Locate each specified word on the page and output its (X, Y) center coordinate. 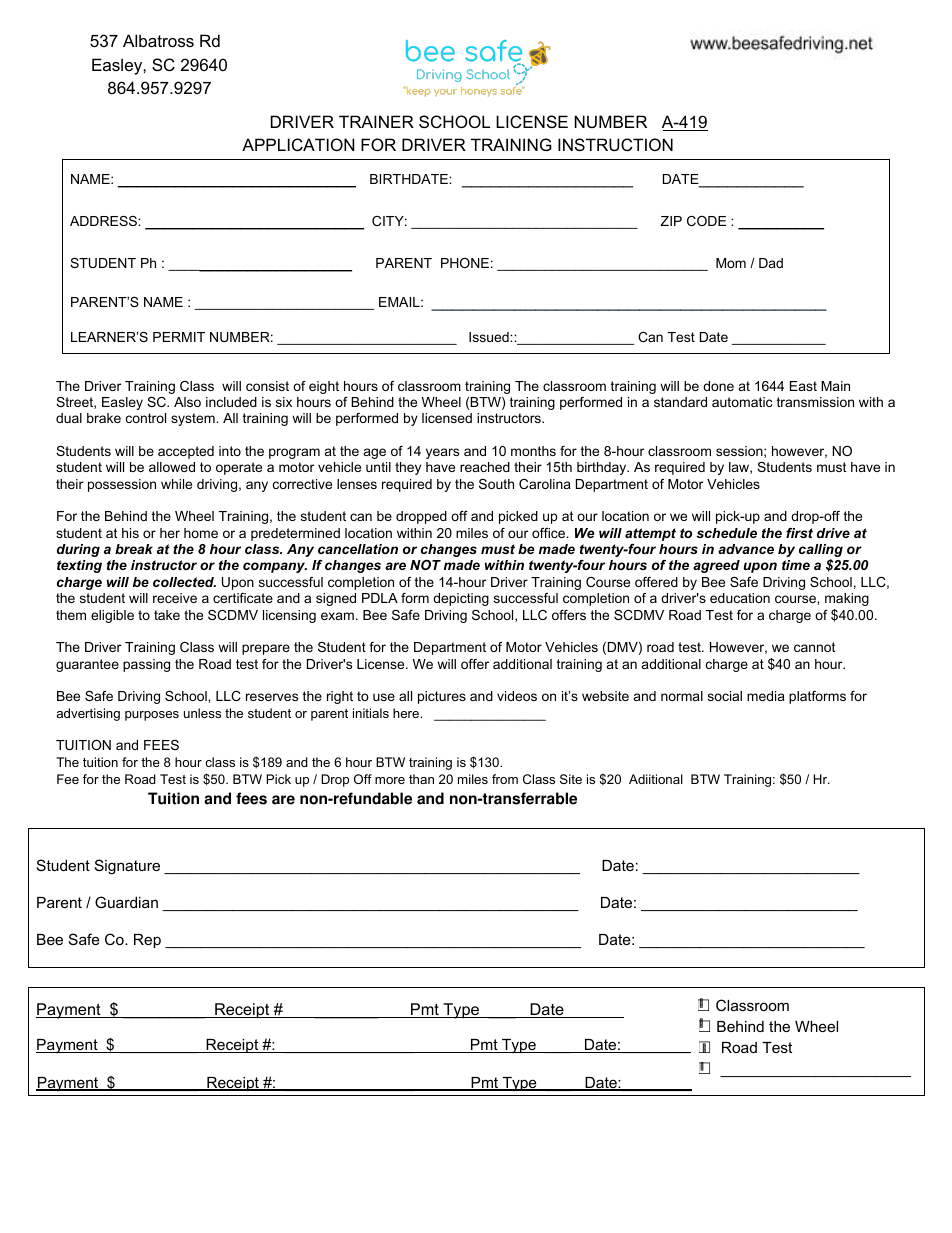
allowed (172, 467)
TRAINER (376, 121)
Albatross (158, 40)
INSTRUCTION (615, 144)
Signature (127, 867)
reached (485, 467)
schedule (726, 533)
